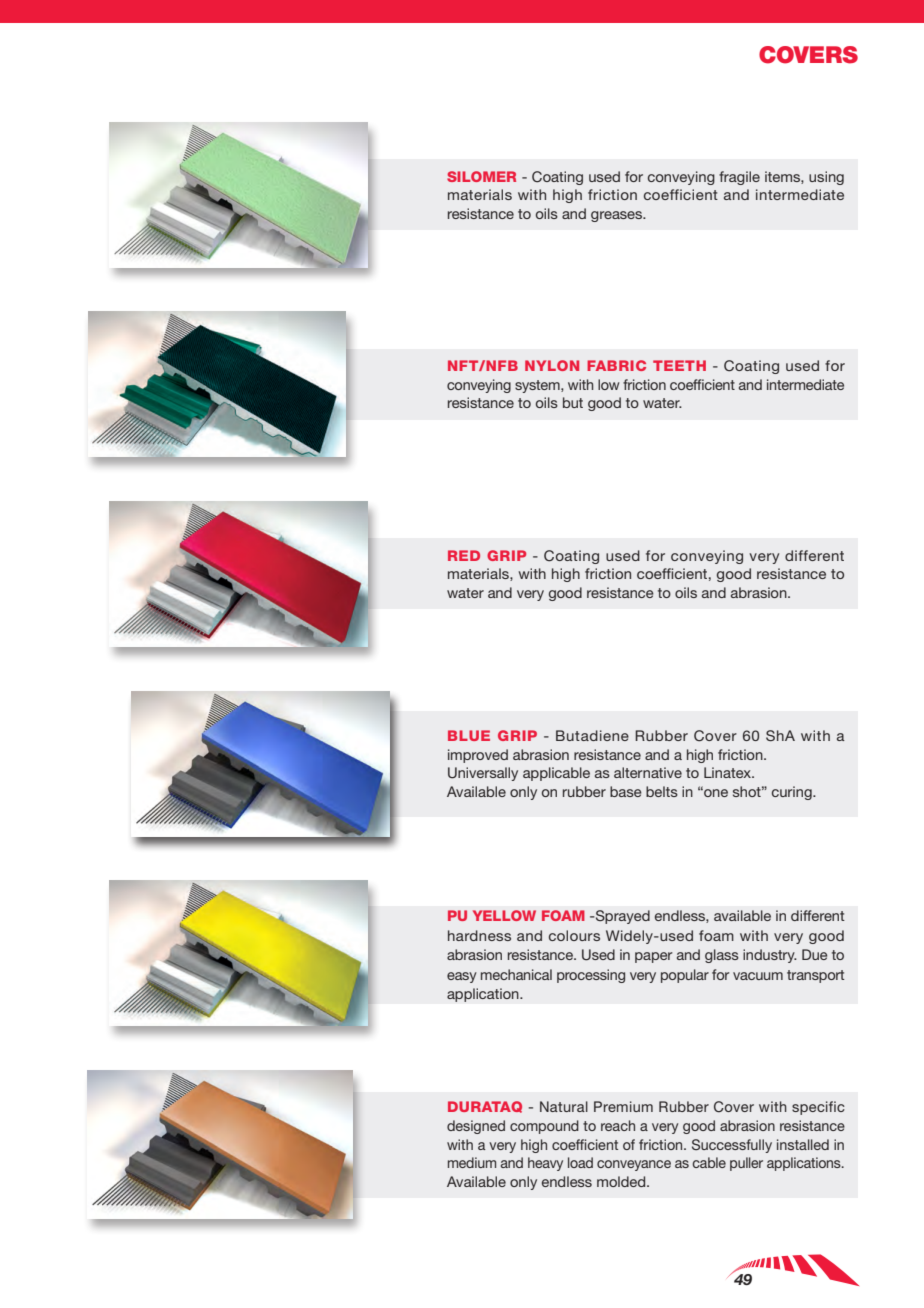 This screenshot has height=1308, width=924. Describe the element at coordinates (476, 1127) in the screenshot. I see `designed` at that location.
